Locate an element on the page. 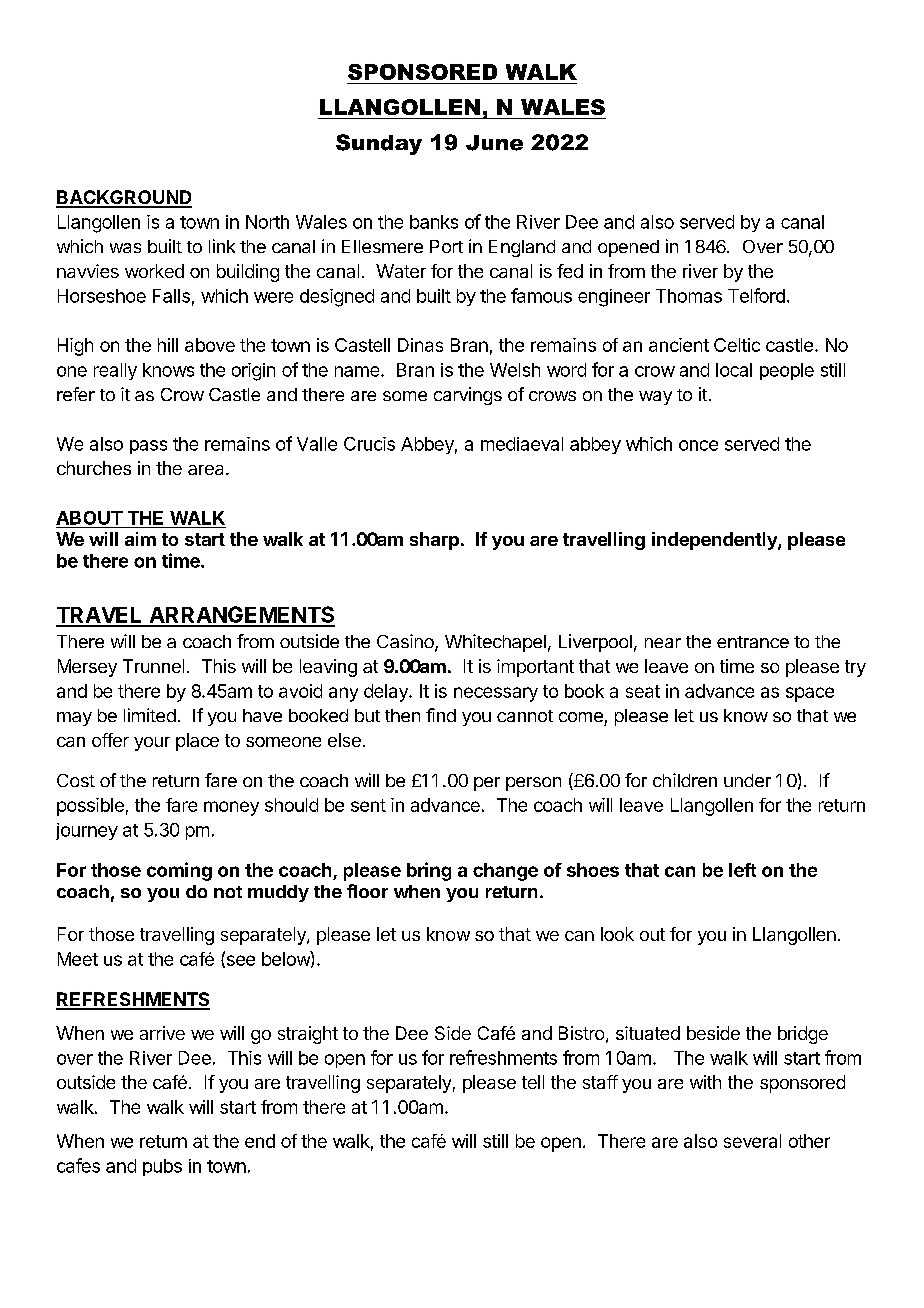 This image has height=1308, width=924. pubs is located at coordinates (162, 1167).
